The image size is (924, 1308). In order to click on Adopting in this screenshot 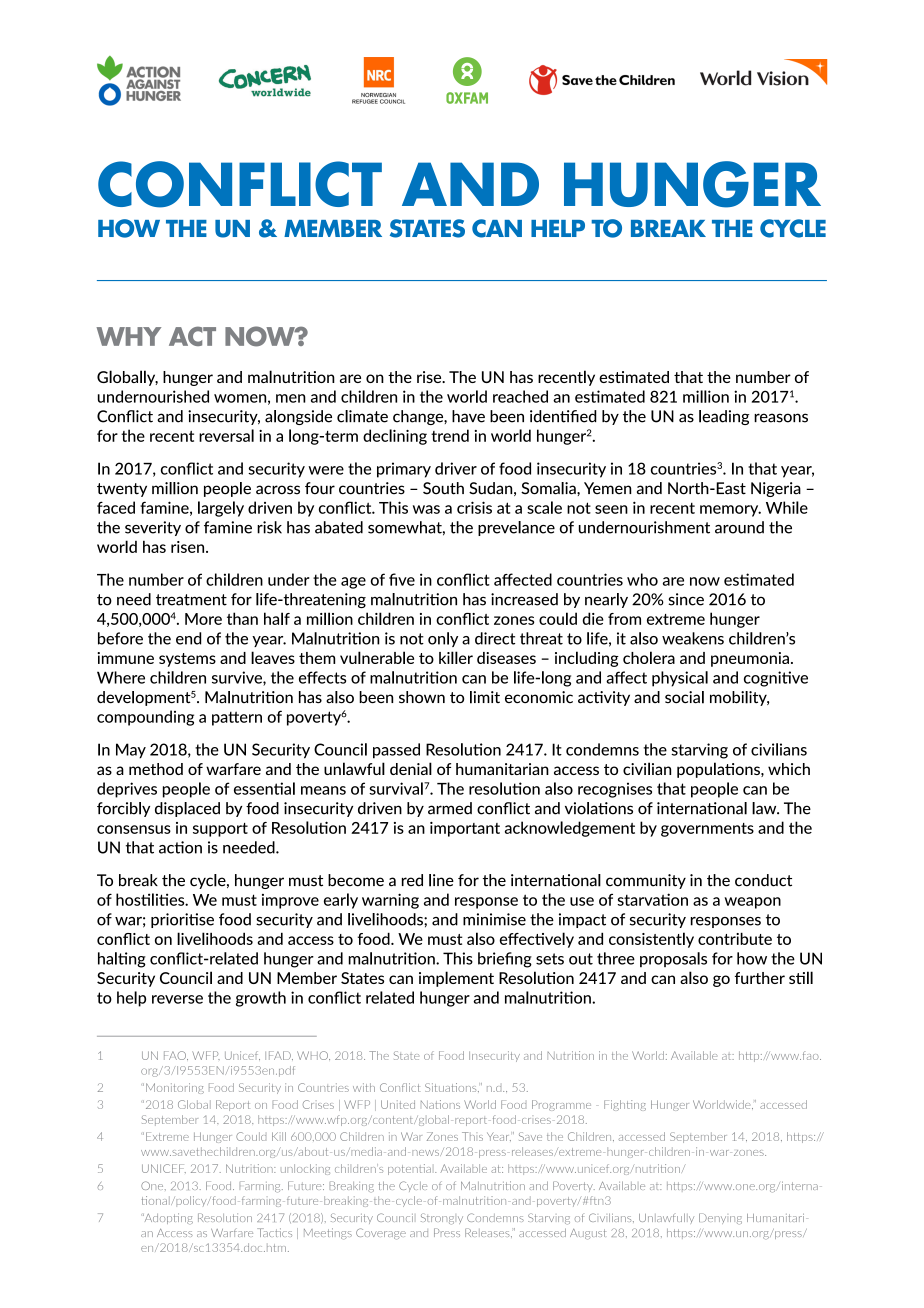, I will do `click(168, 1218)`.
